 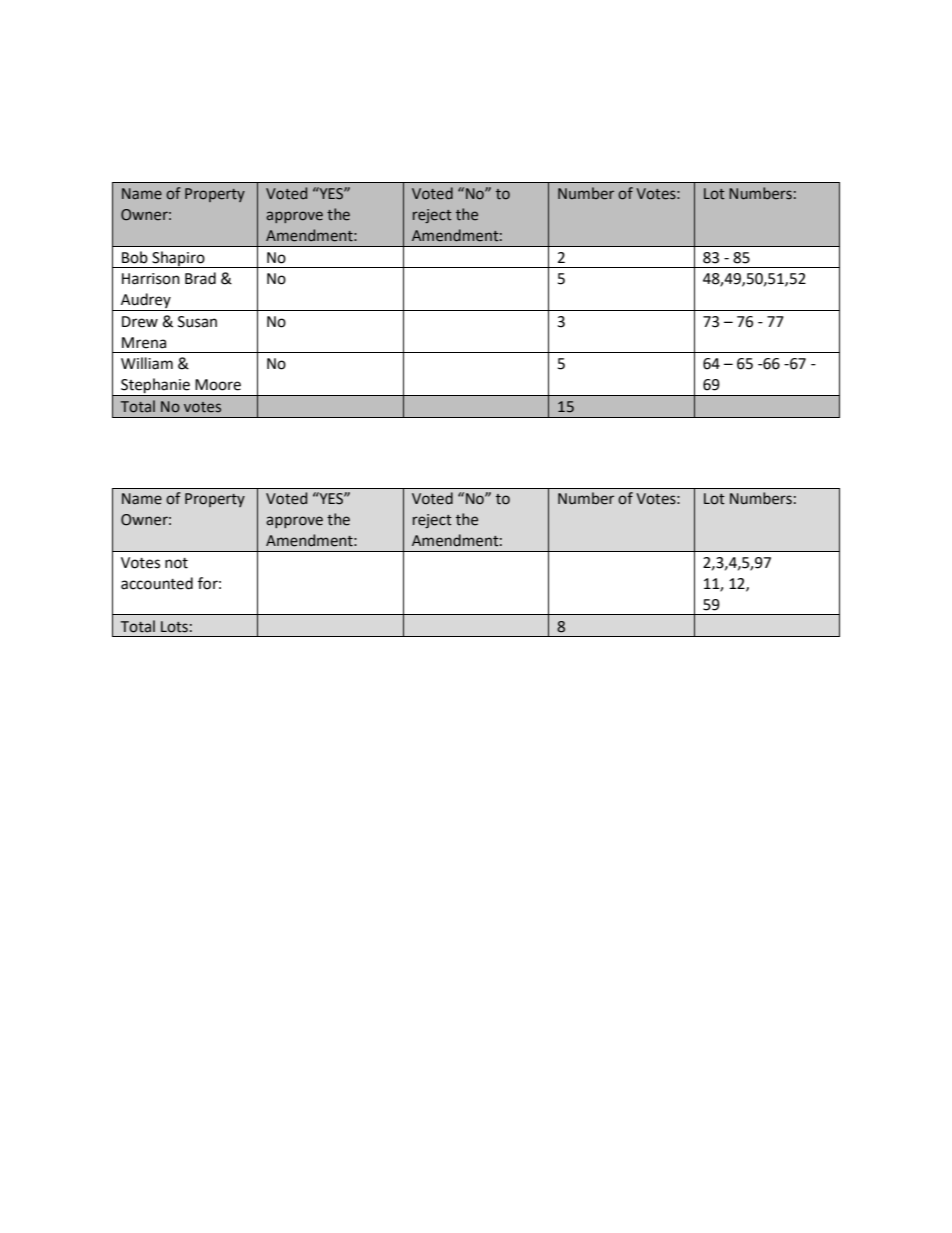 What do you see at coordinates (151, 279) in the screenshot?
I see `Harrison` at bounding box center [151, 279].
